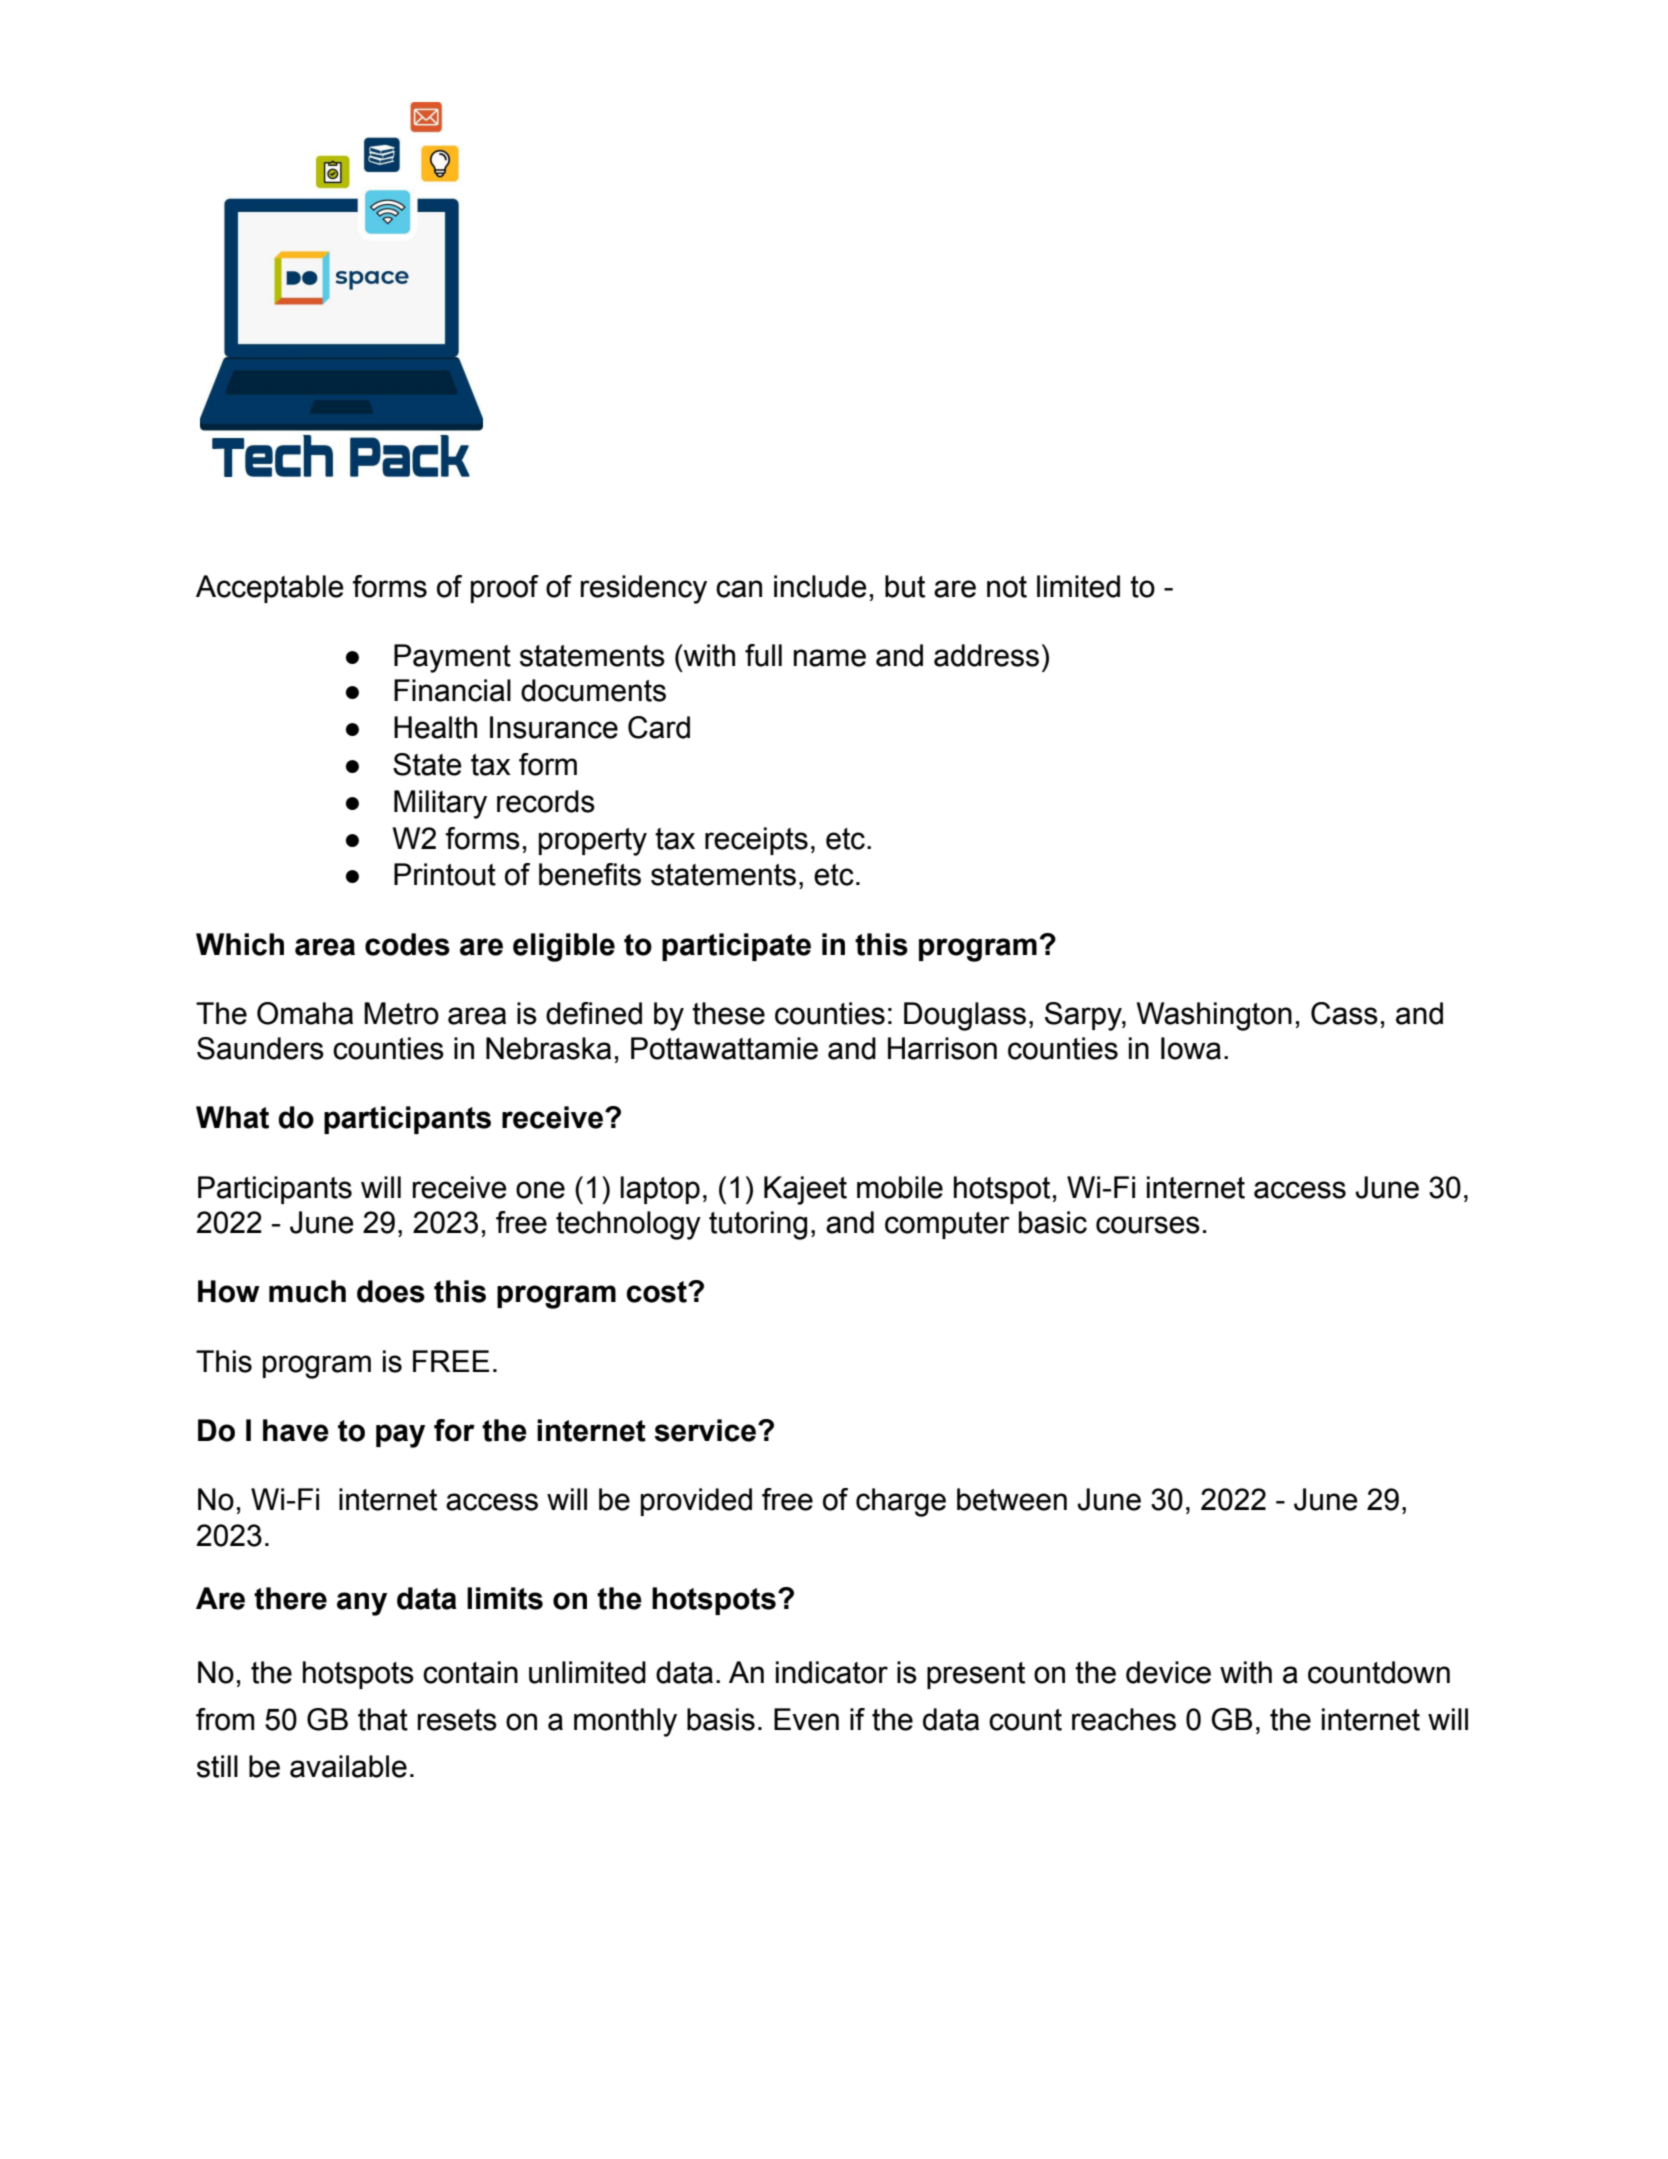 This document has width=1668, height=2159. What do you see at coordinates (1148, 1225) in the document?
I see `courses` at bounding box center [1148, 1225].
